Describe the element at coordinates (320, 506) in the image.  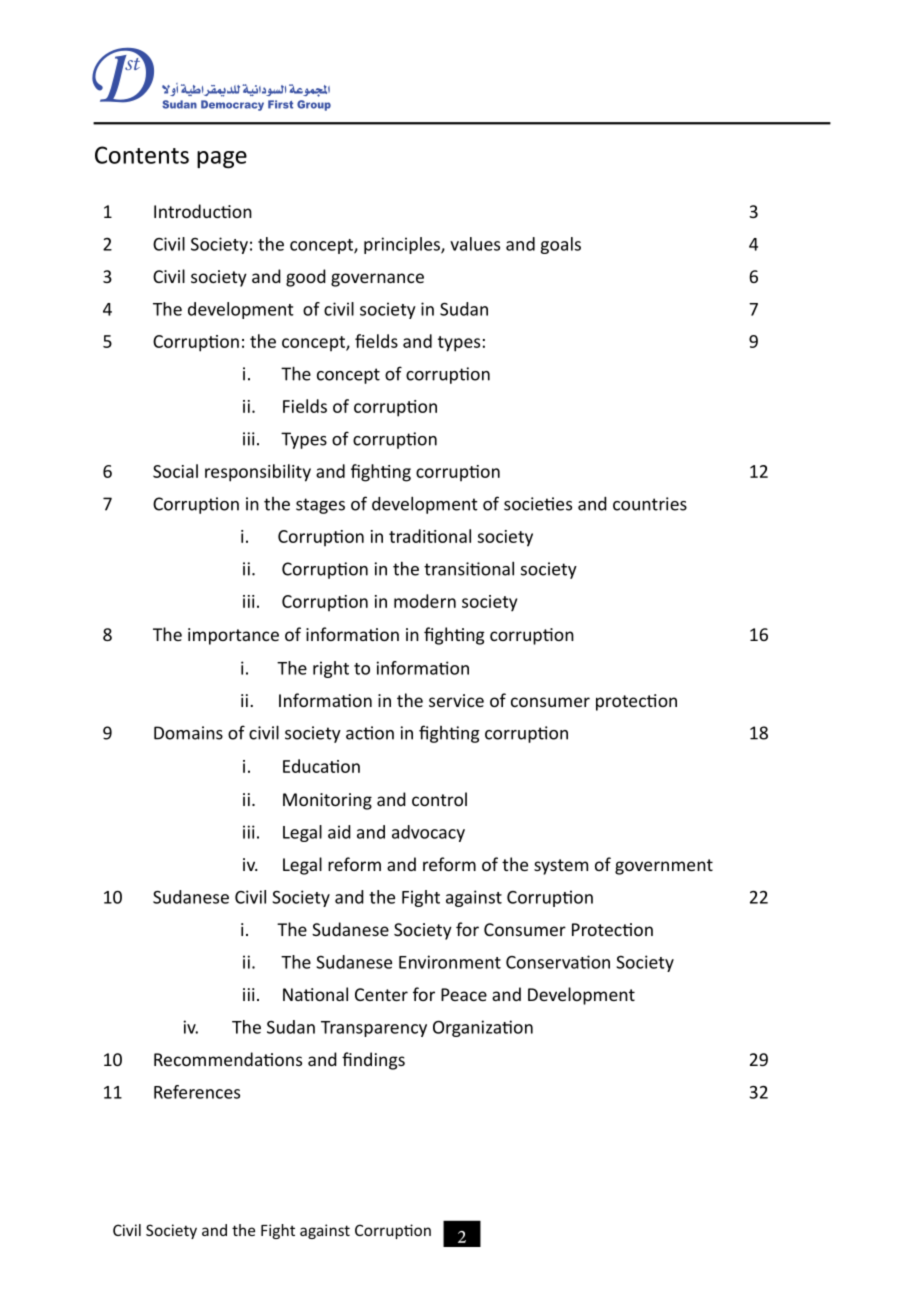
I see `stages` at that location.
